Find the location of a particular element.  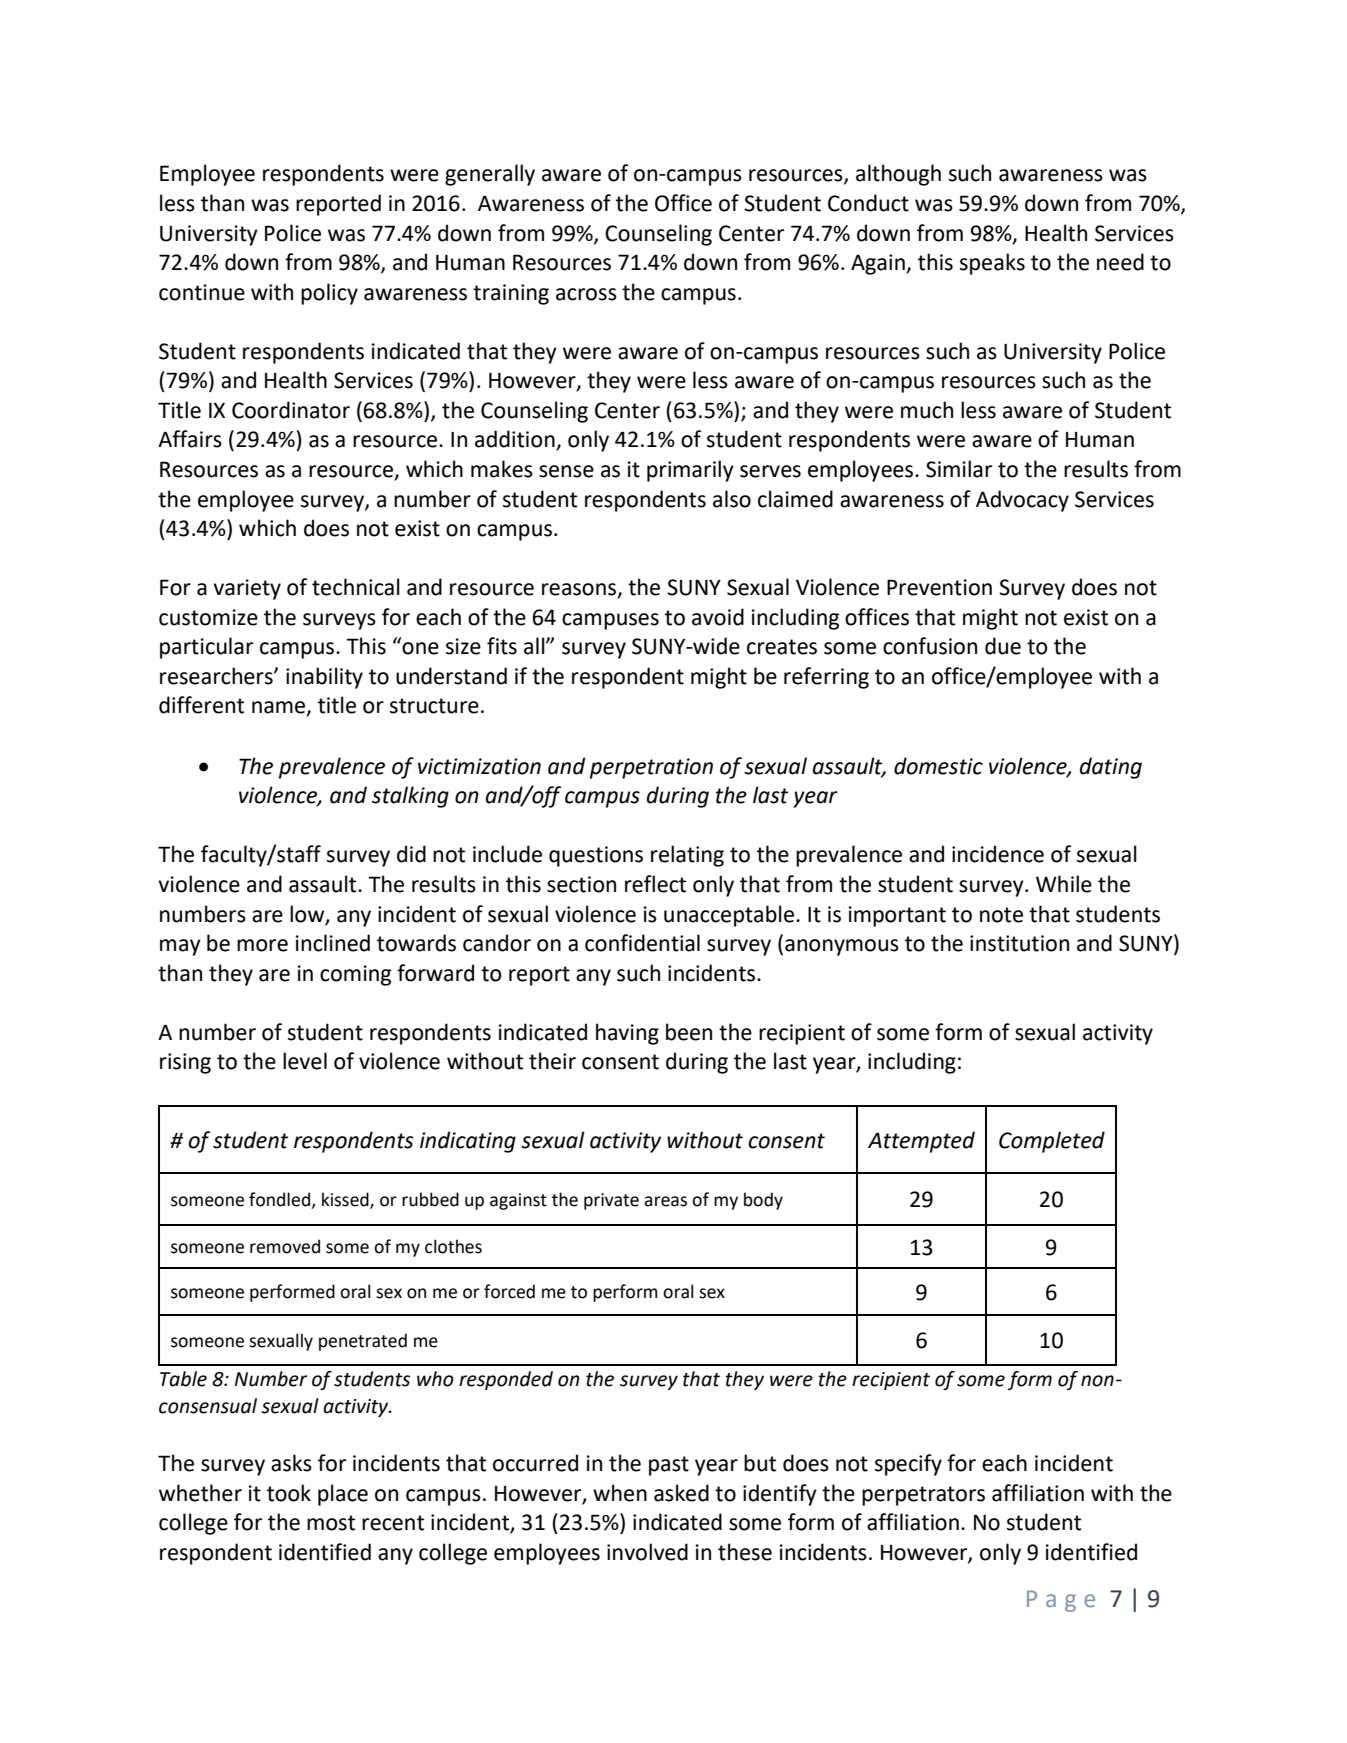

reflect is located at coordinates (655, 884).
